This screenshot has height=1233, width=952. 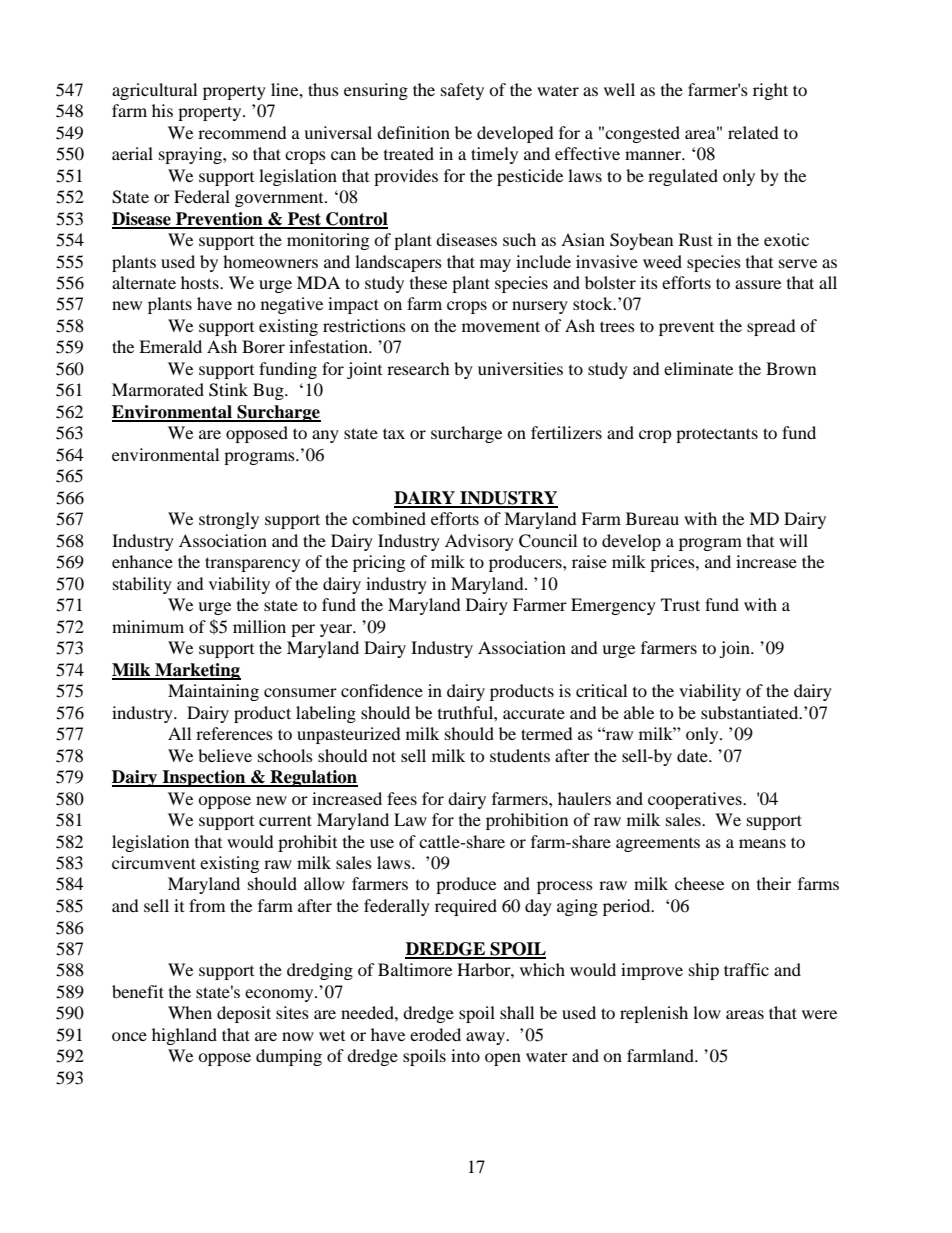 What do you see at coordinates (771, 327) in the screenshot?
I see `spread` at bounding box center [771, 327].
